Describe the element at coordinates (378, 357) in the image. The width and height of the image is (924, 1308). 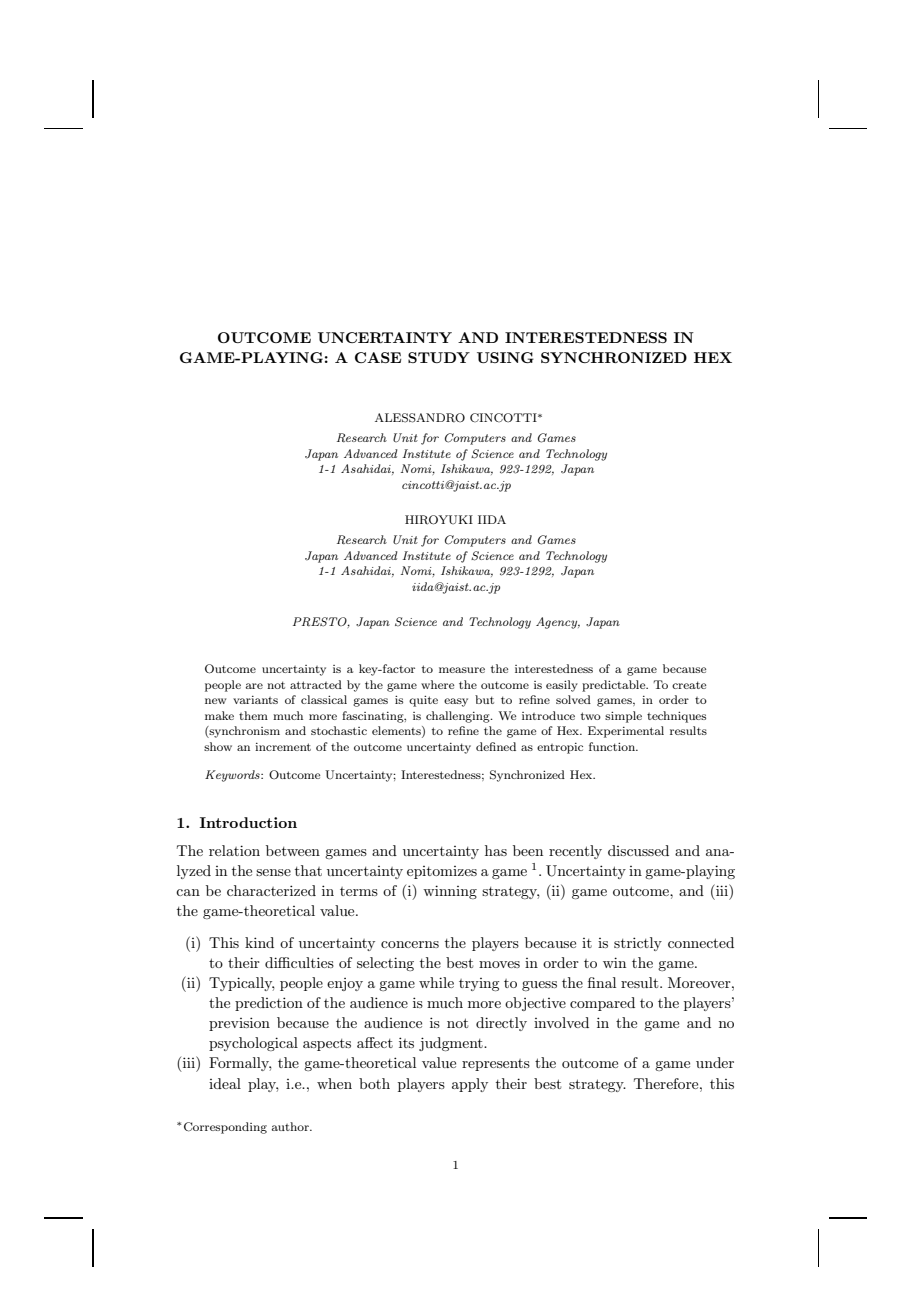
I see `CASE` at that location.
